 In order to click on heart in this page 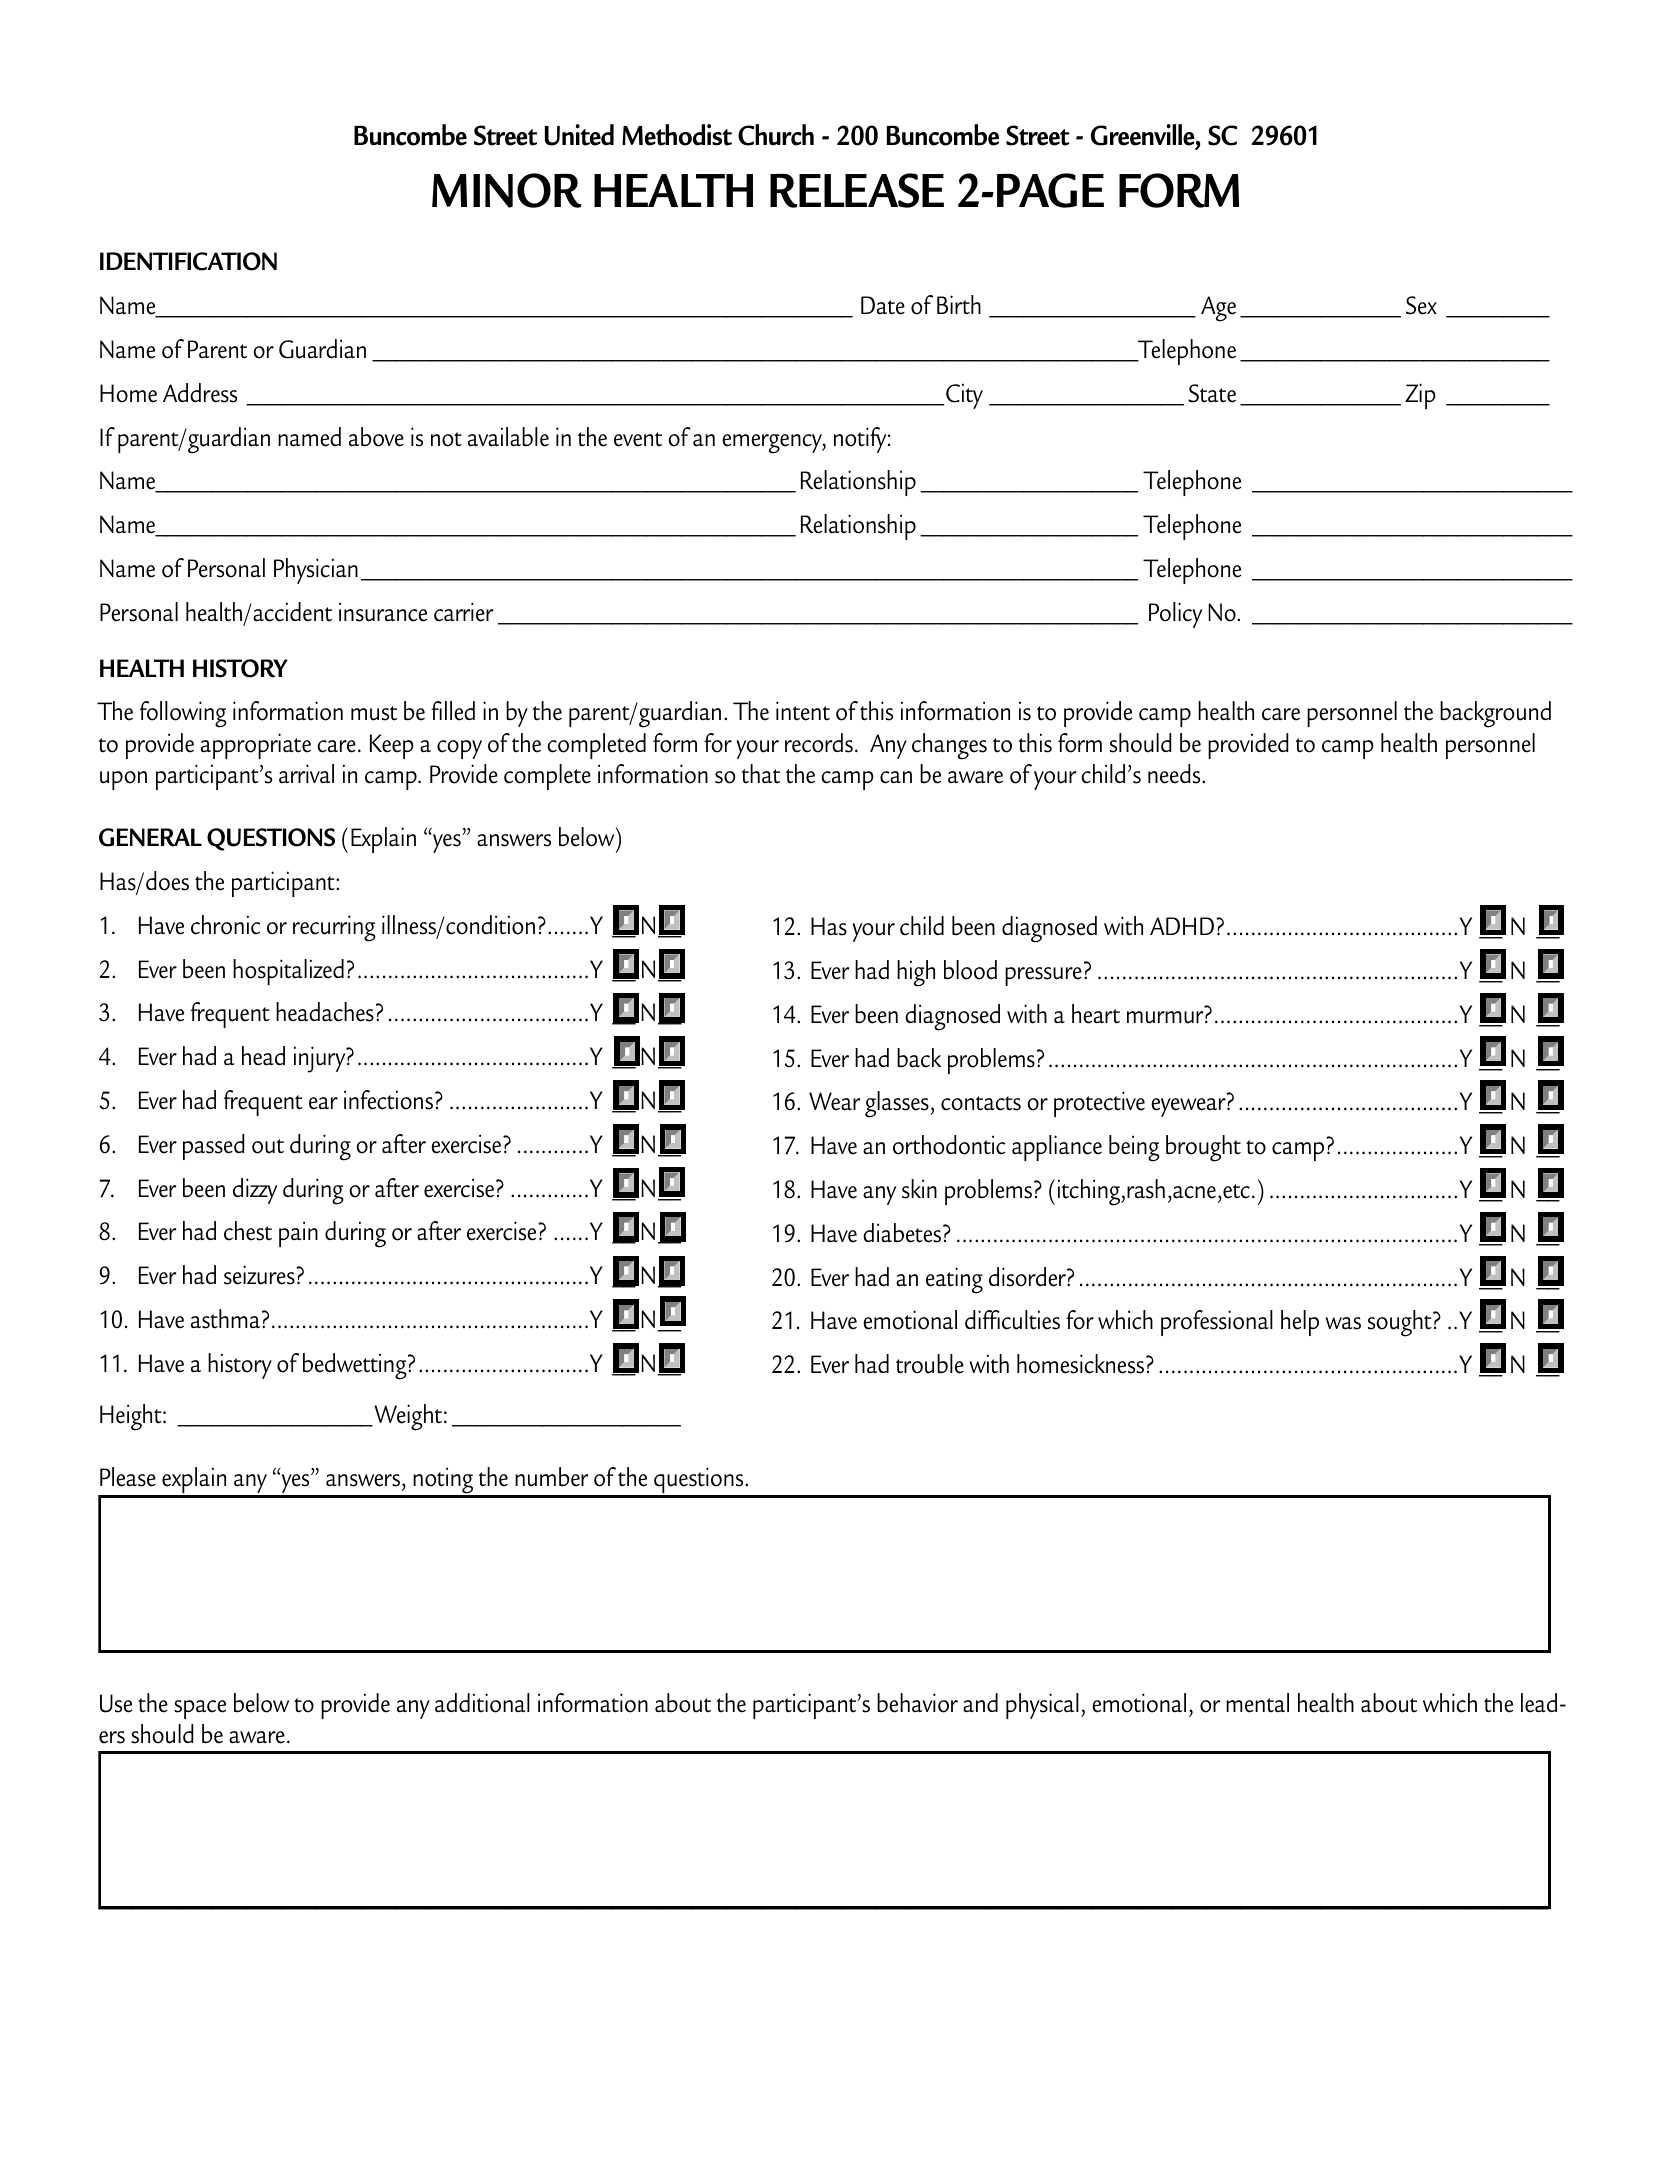, I will do `click(1096, 1014)`.
